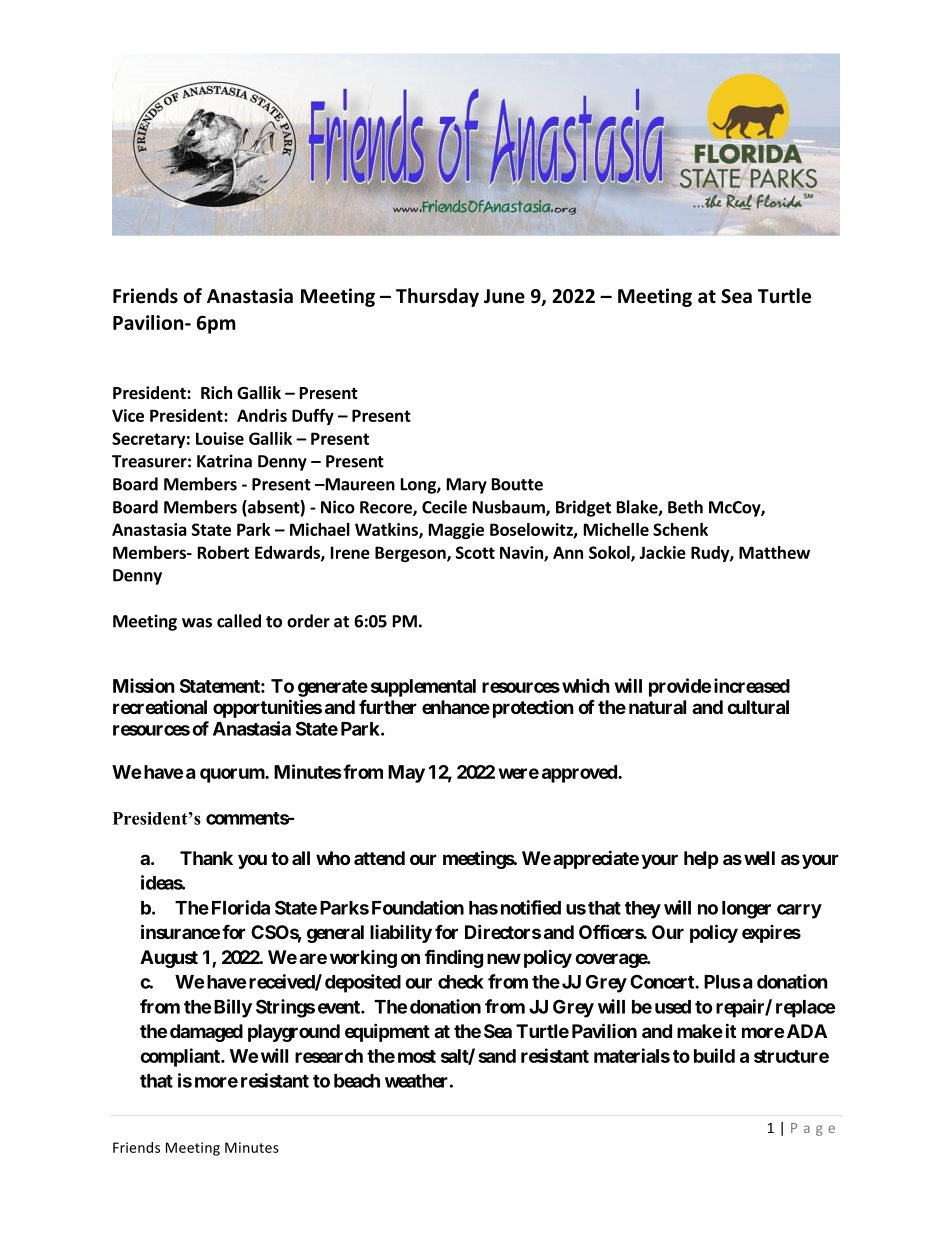  Describe the element at coordinates (216, 392) in the screenshot. I see `Rich` at that location.
